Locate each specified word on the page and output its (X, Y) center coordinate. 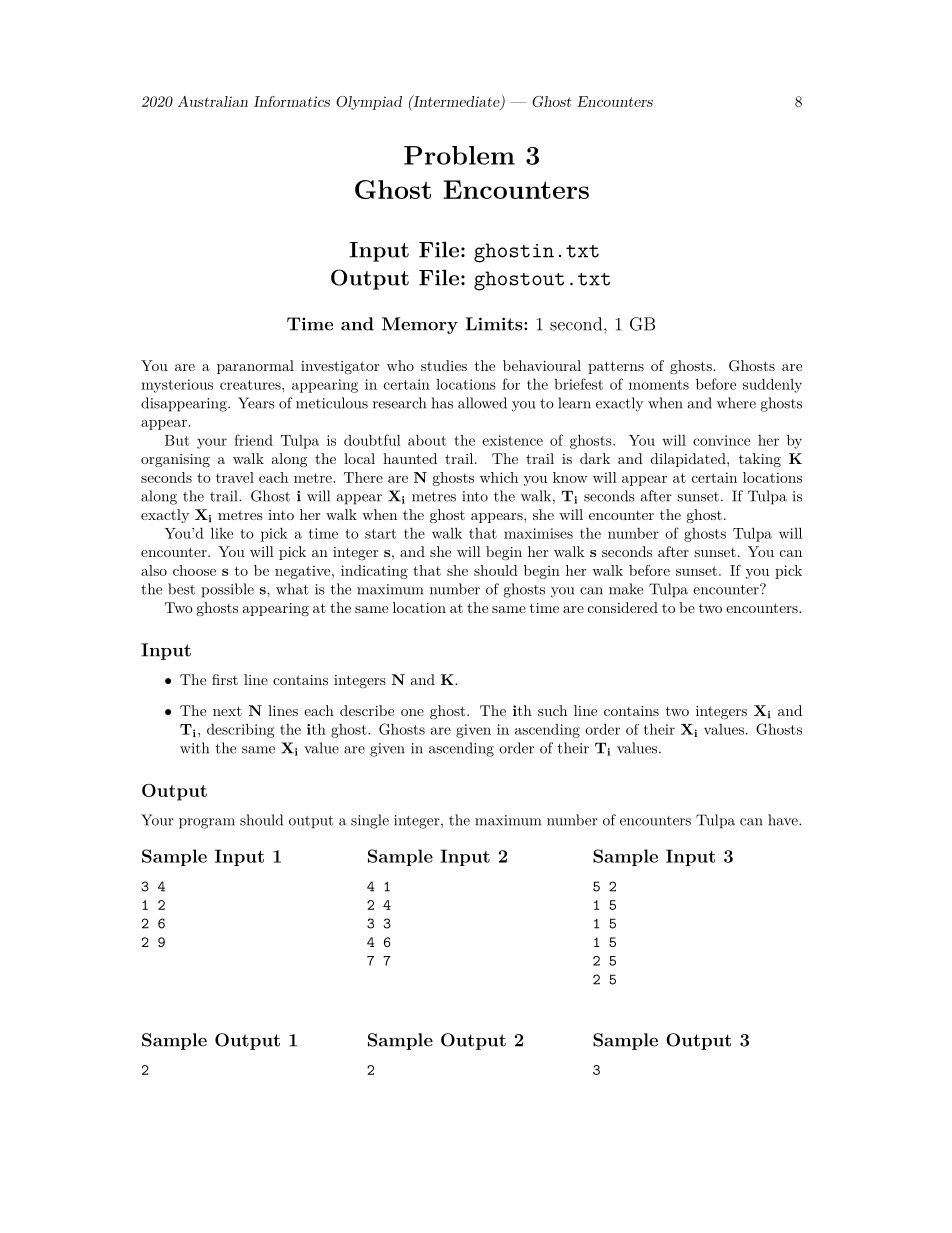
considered (623, 607)
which (499, 477)
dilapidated (689, 460)
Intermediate (456, 102)
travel (235, 477)
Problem (459, 155)
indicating (374, 572)
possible (227, 590)
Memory (420, 325)
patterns (616, 367)
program (207, 823)
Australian (213, 101)
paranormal (255, 367)
